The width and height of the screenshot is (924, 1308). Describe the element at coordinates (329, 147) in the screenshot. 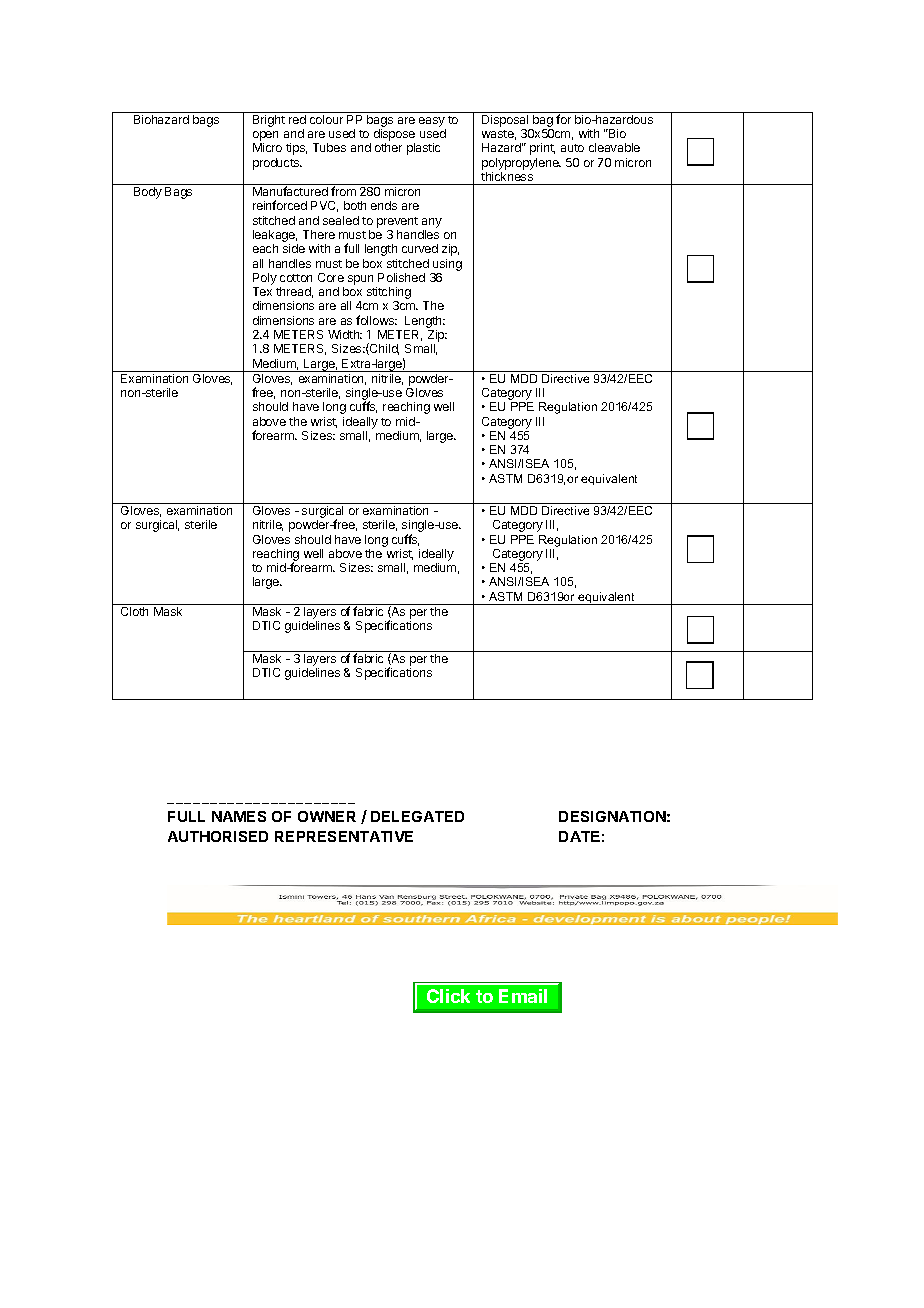

I see `Tubes` at that location.
